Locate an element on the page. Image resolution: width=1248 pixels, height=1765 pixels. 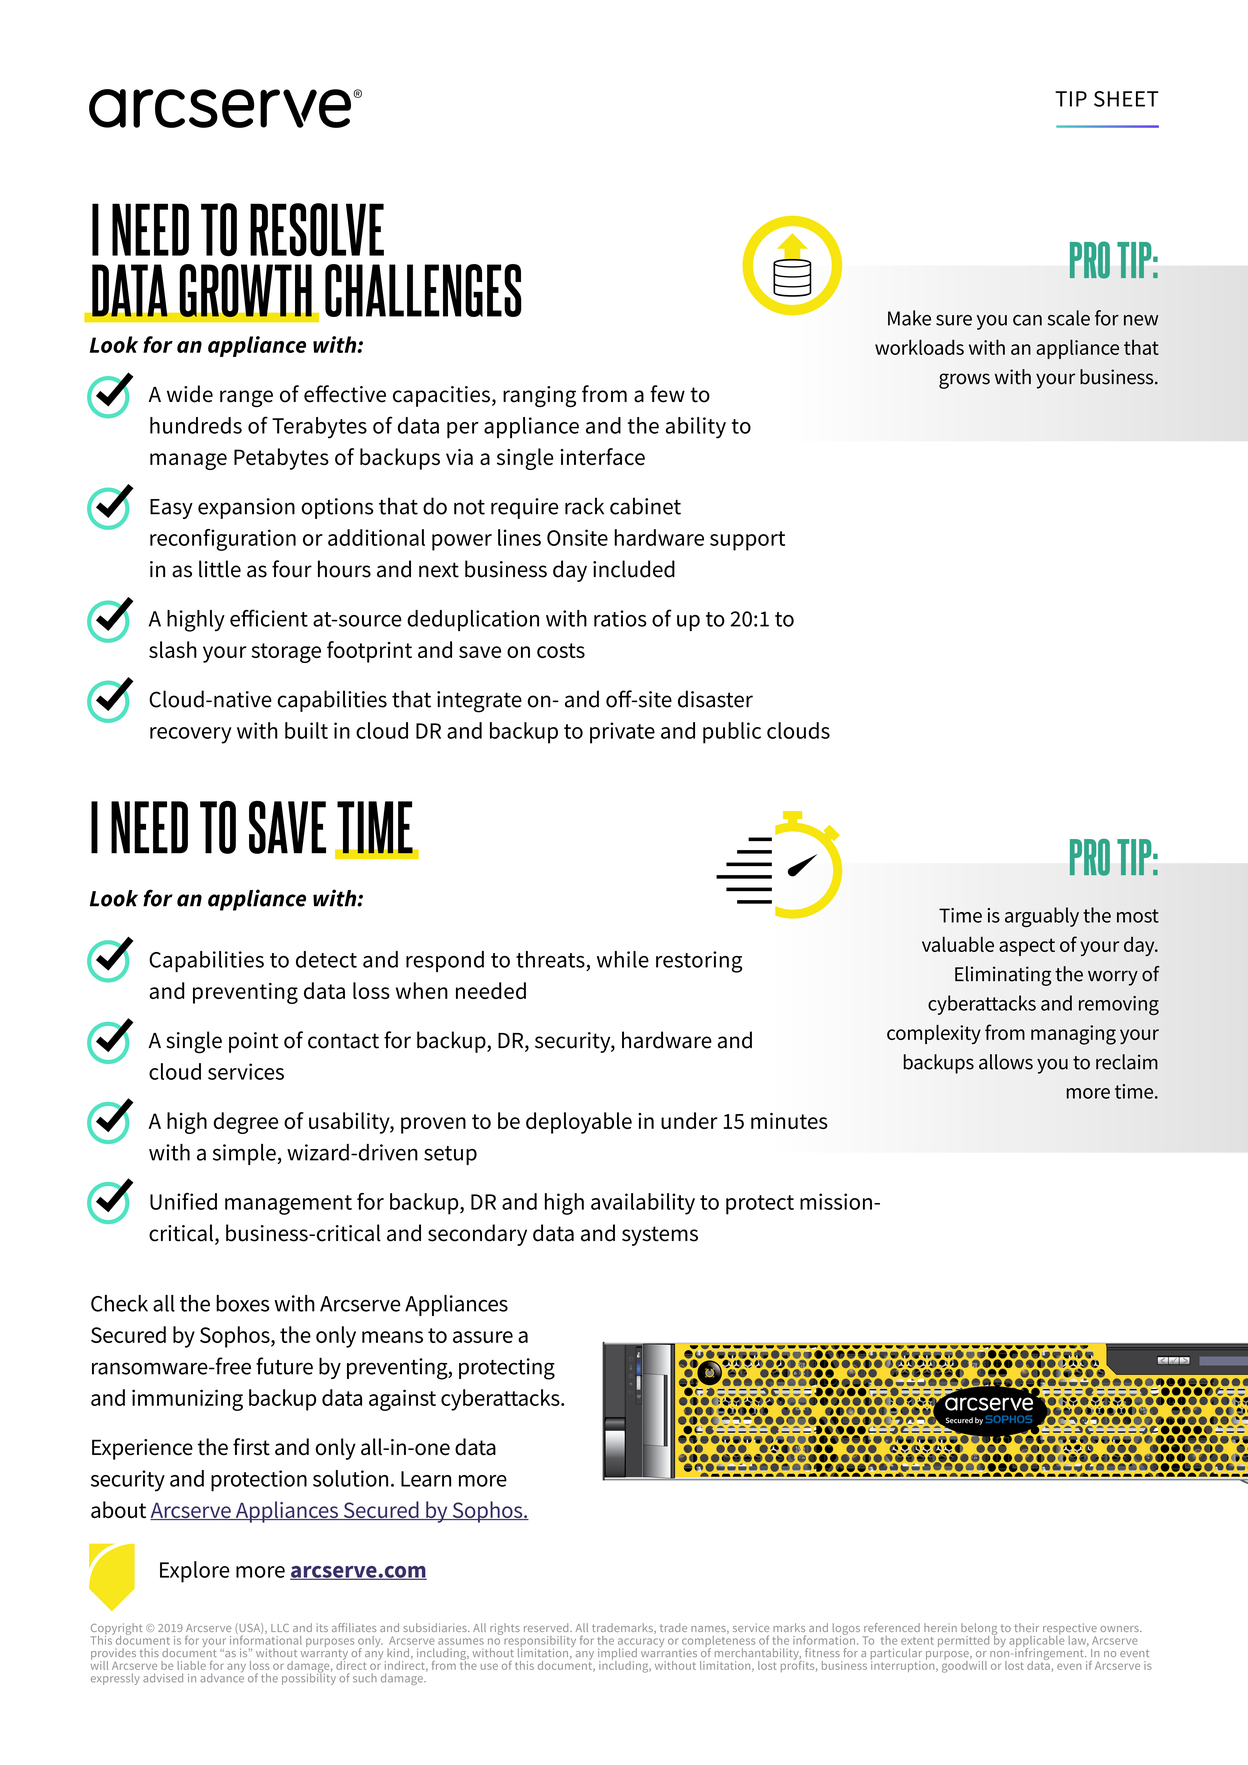
LLC is located at coordinates (280, 1628).
